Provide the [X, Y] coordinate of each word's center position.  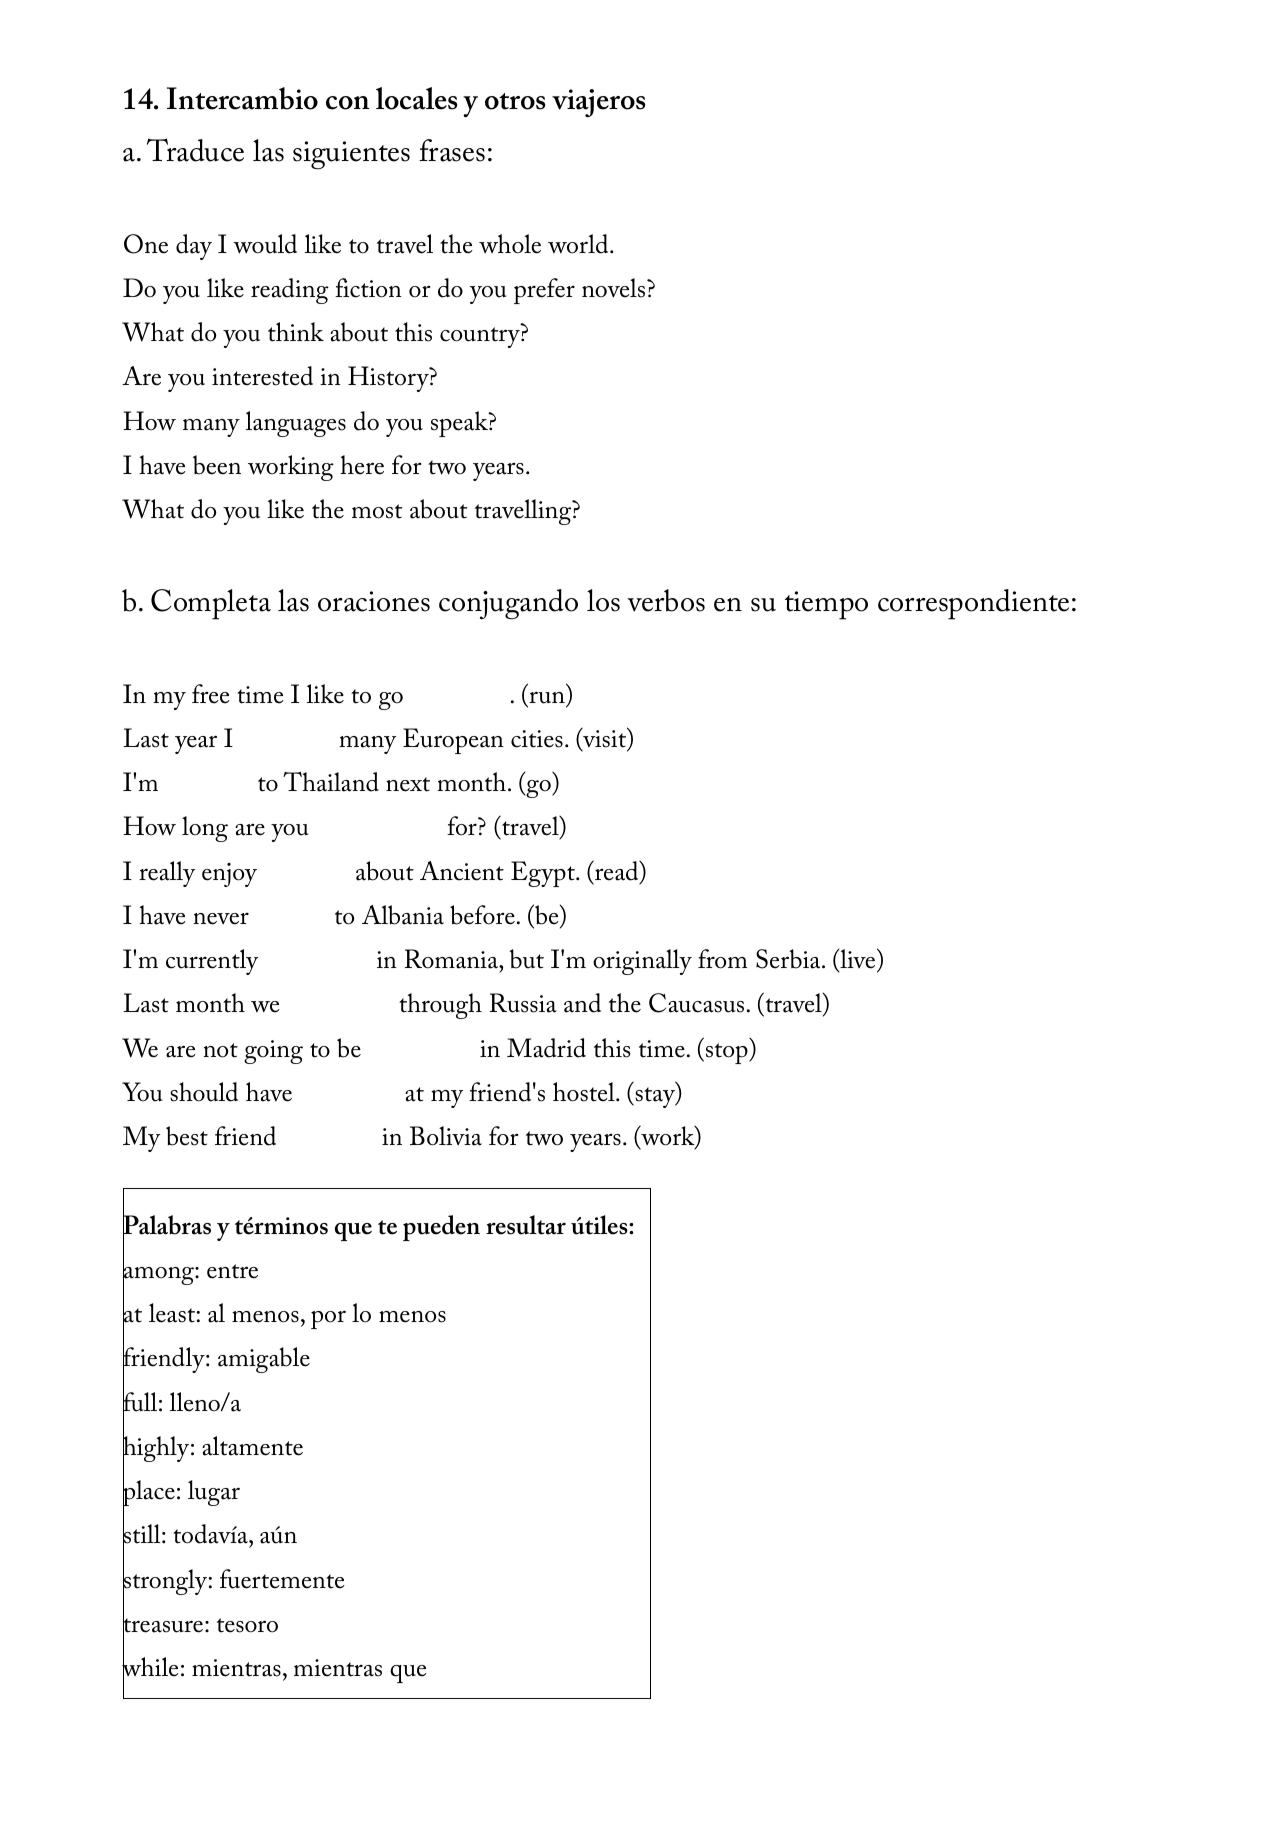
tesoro [247, 1625]
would [265, 244]
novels [615, 288]
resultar [526, 1225]
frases [452, 150]
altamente [252, 1446]
